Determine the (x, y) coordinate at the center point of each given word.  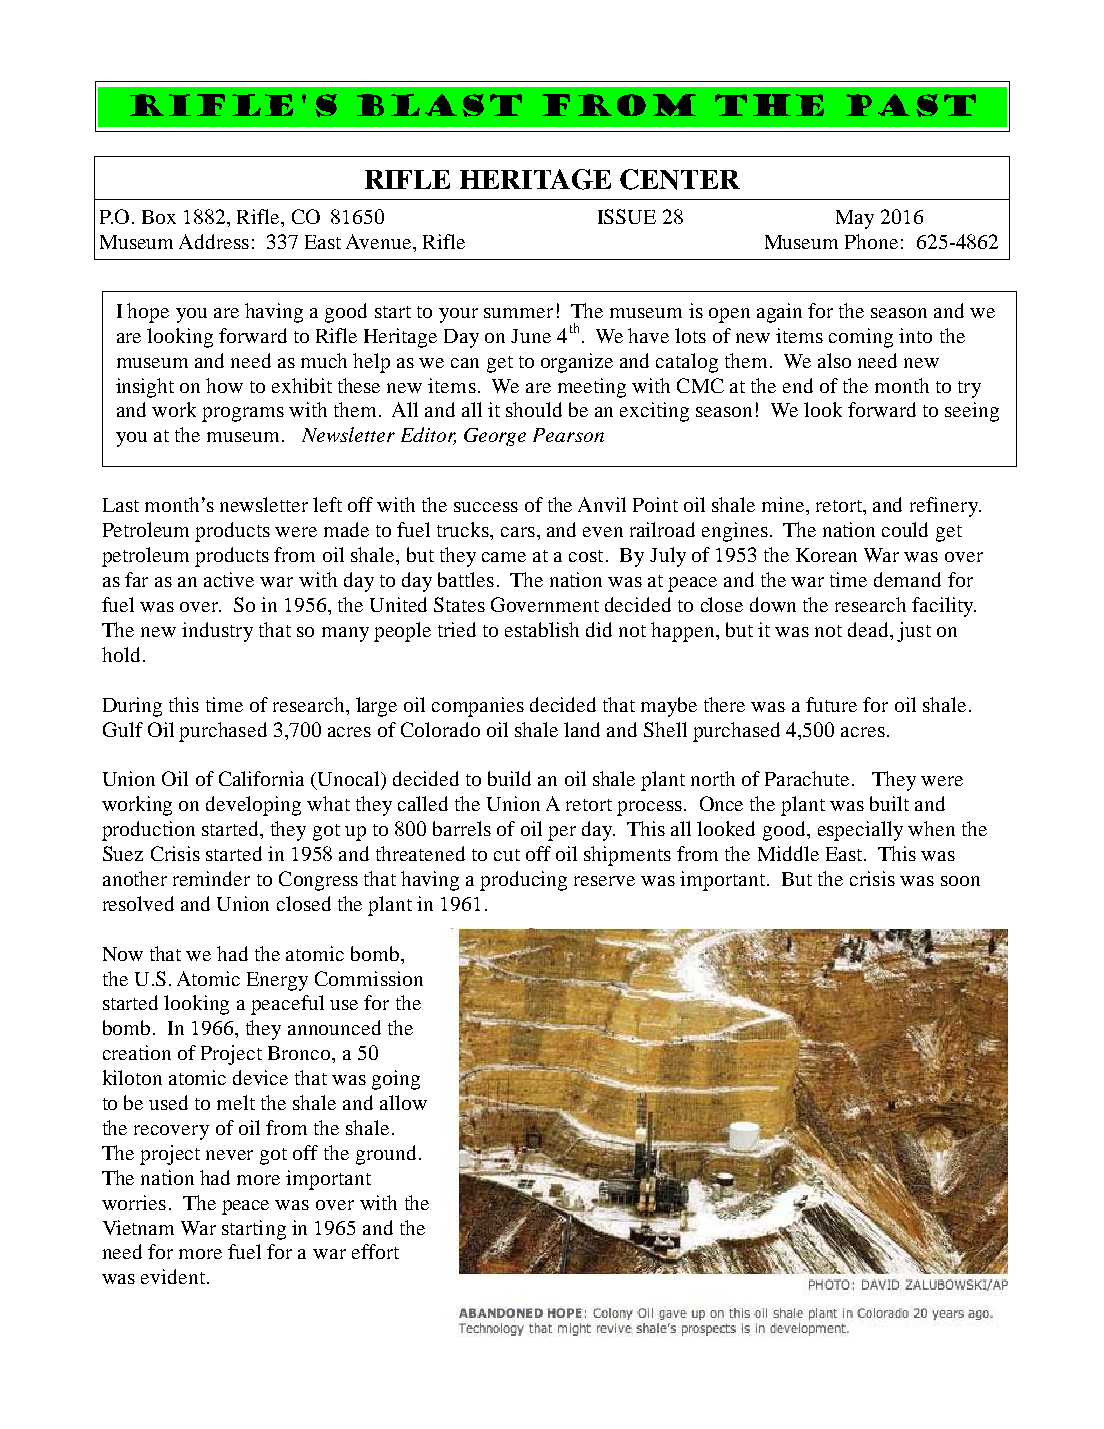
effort (375, 1251)
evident (173, 1276)
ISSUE (627, 216)
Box (159, 217)
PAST (911, 105)
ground (386, 1155)
